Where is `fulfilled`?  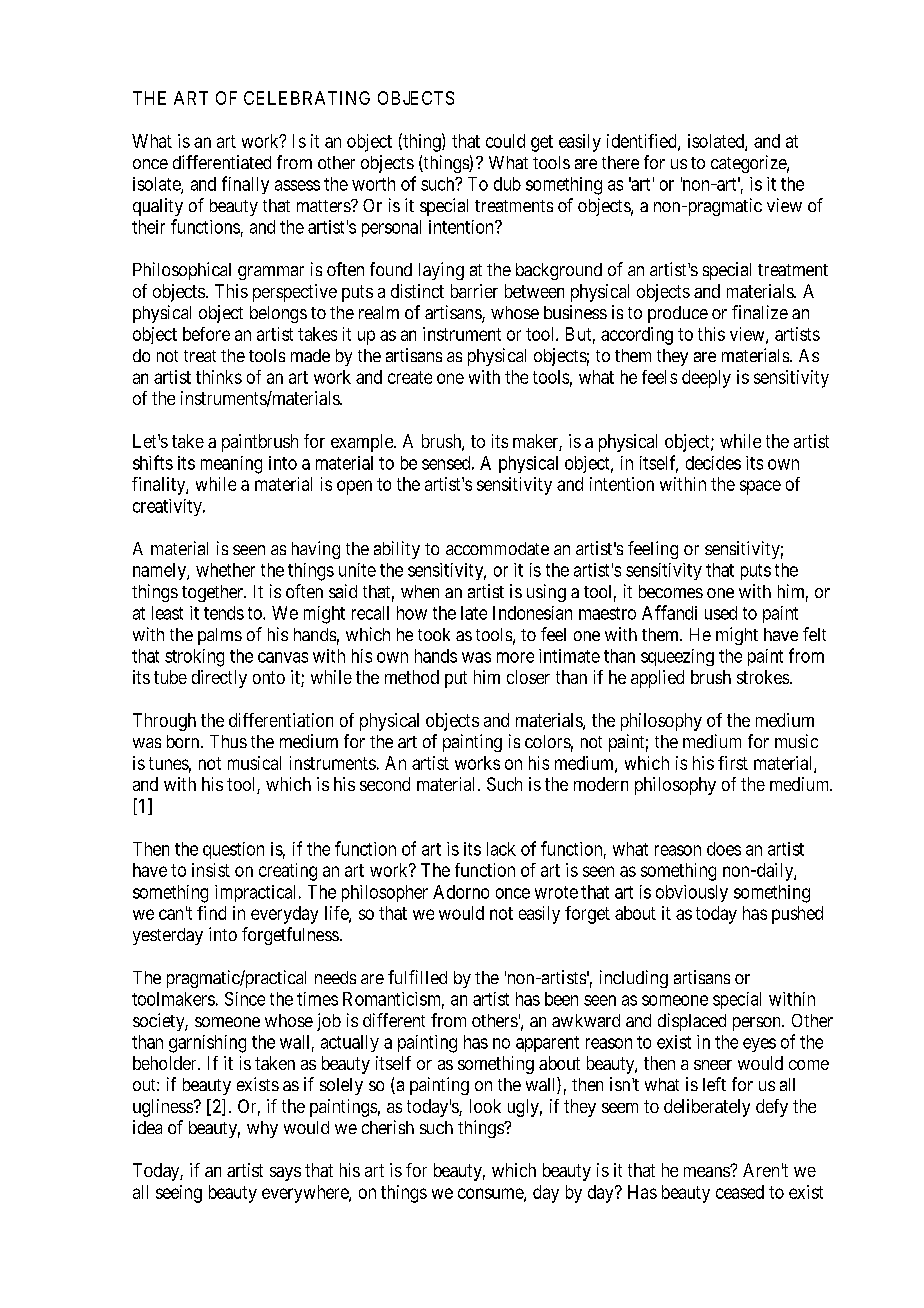 fulfilled is located at coordinates (417, 977).
